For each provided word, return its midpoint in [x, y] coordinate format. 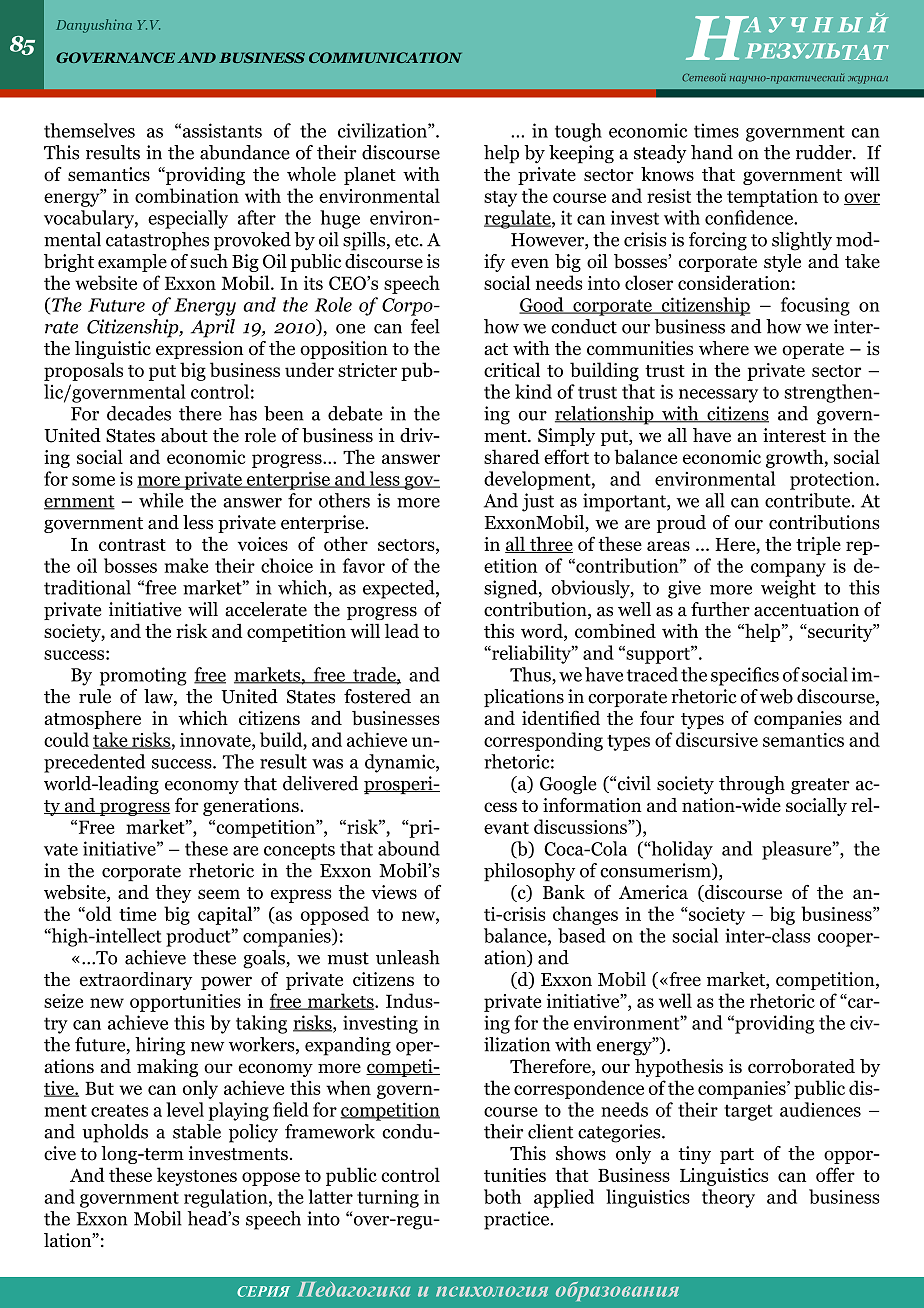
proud [681, 524]
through [752, 785]
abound [409, 848]
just [538, 502]
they [173, 894]
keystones [197, 1176]
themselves [89, 130]
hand [712, 152]
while [161, 500]
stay [500, 199]
